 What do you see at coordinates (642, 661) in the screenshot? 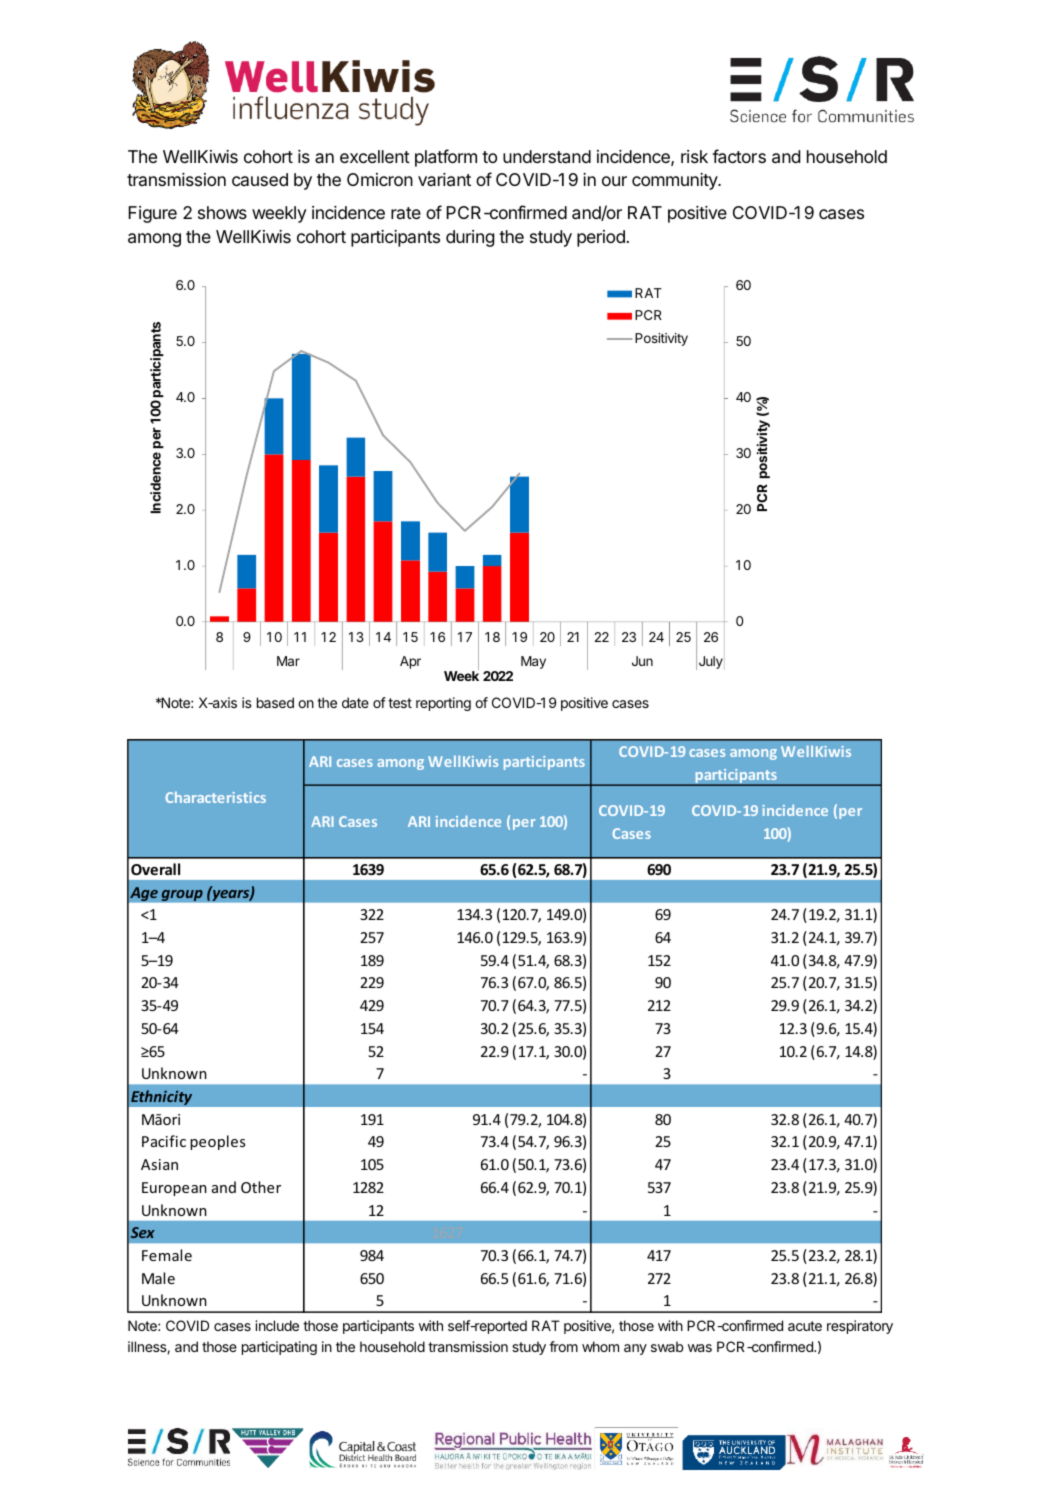
I see `Jun` at bounding box center [642, 661].
